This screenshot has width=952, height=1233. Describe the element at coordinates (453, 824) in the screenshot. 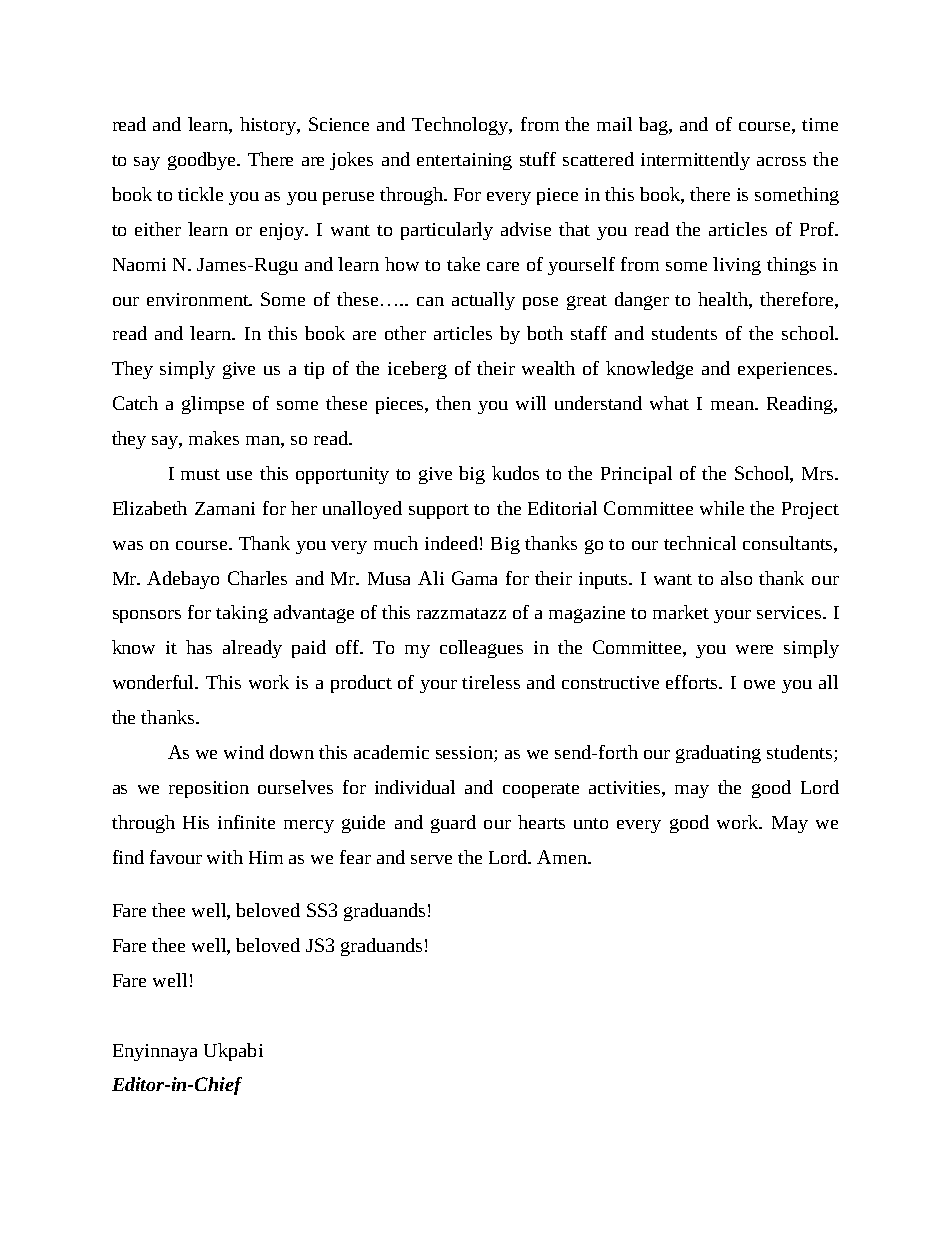

I see `guard` at that location.
